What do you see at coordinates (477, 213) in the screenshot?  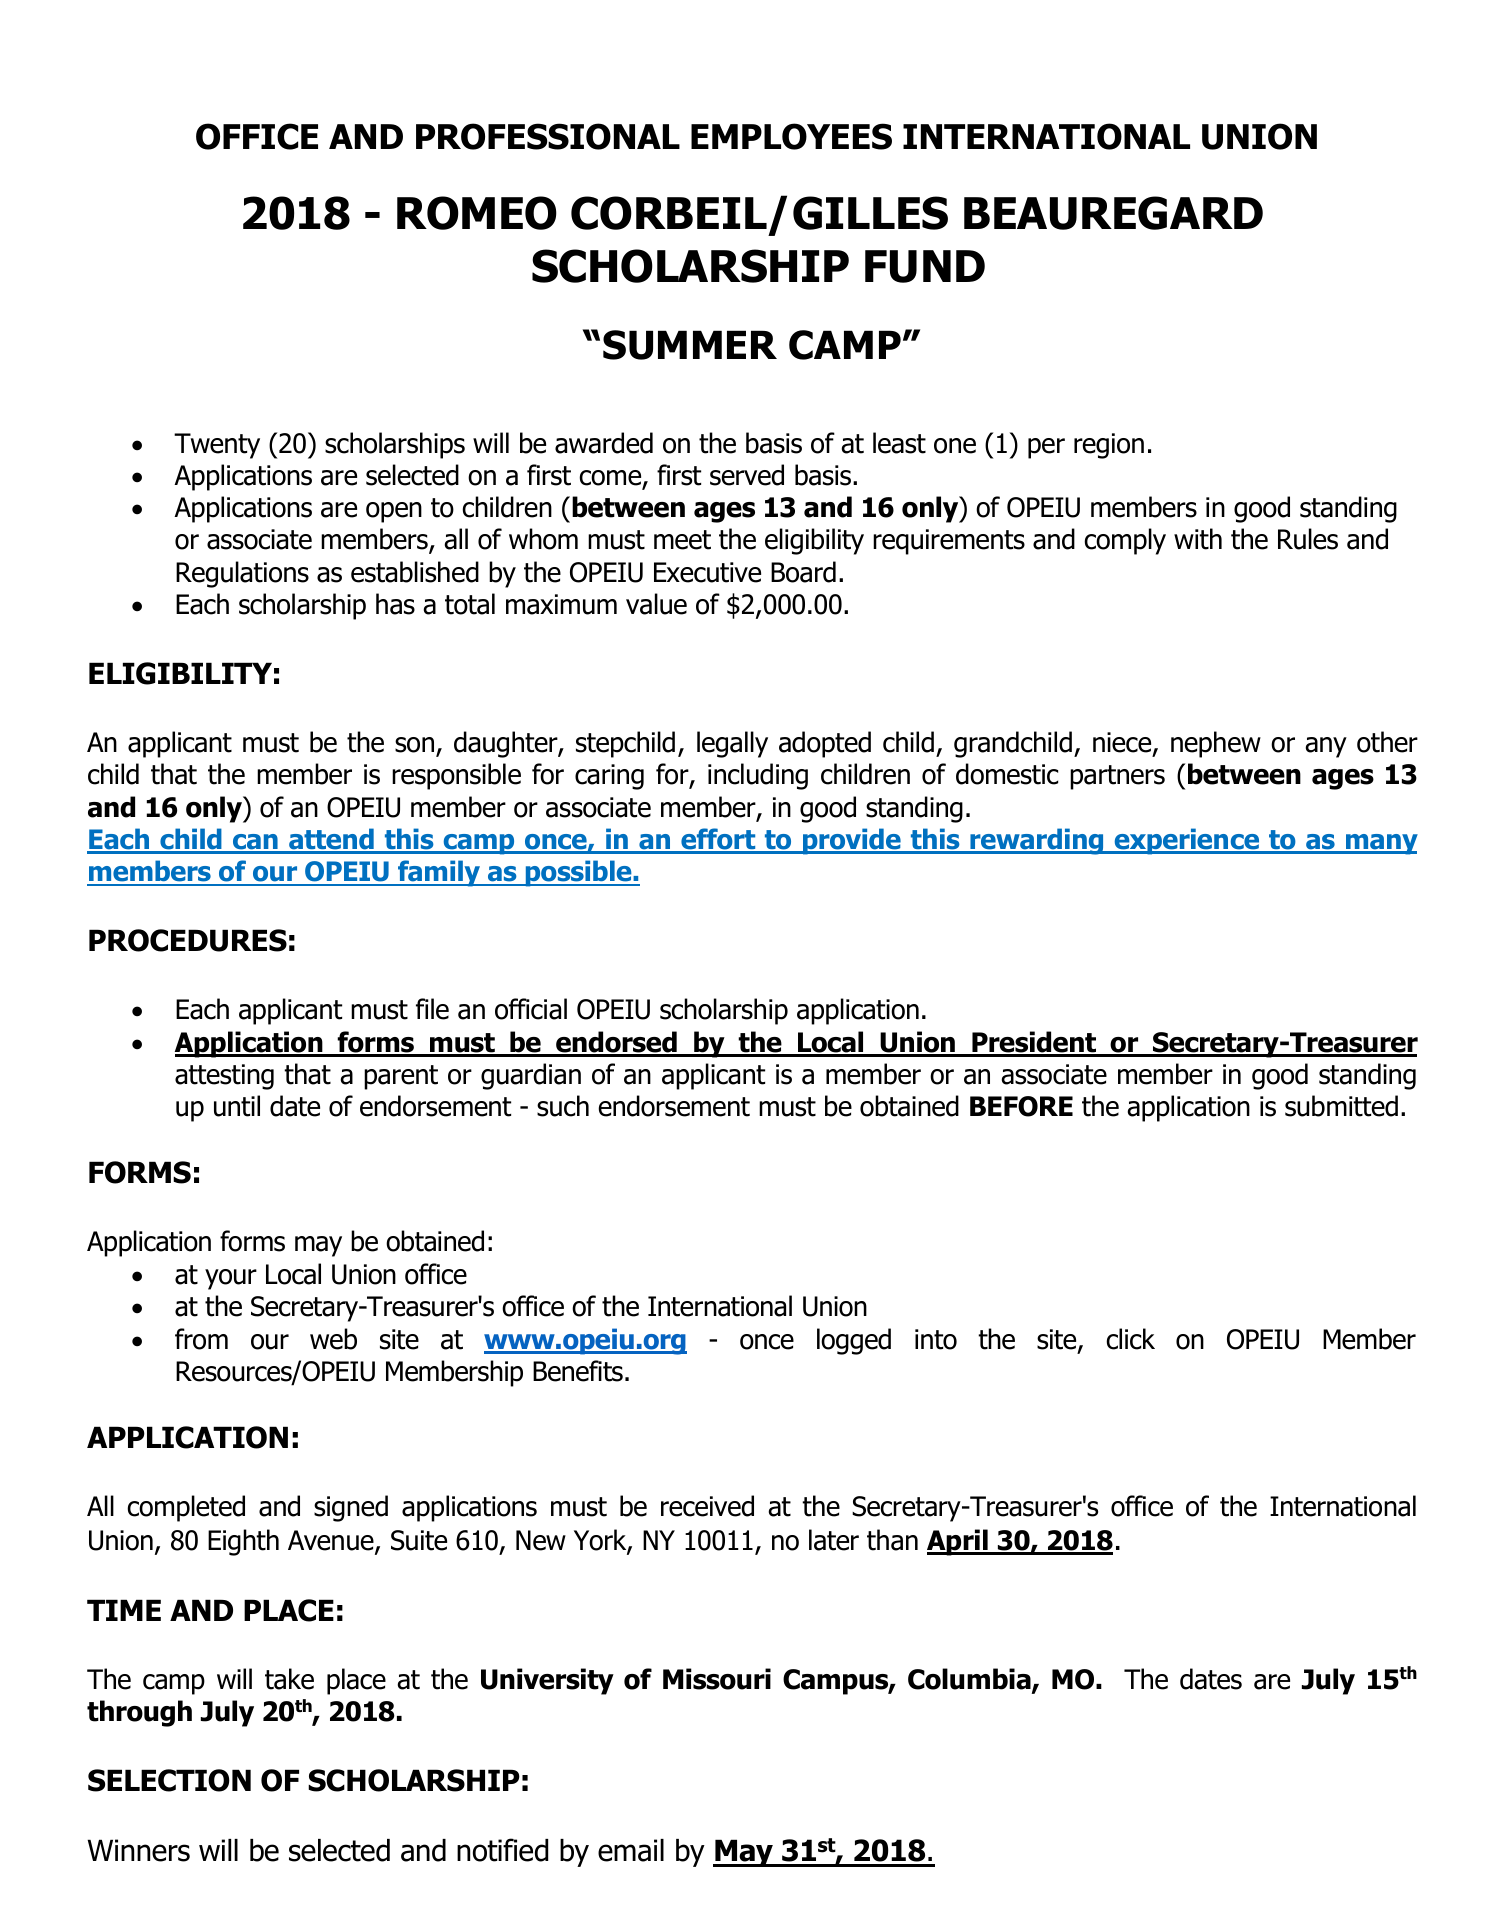 I see `ROMEO` at bounding box center [477, 213].
